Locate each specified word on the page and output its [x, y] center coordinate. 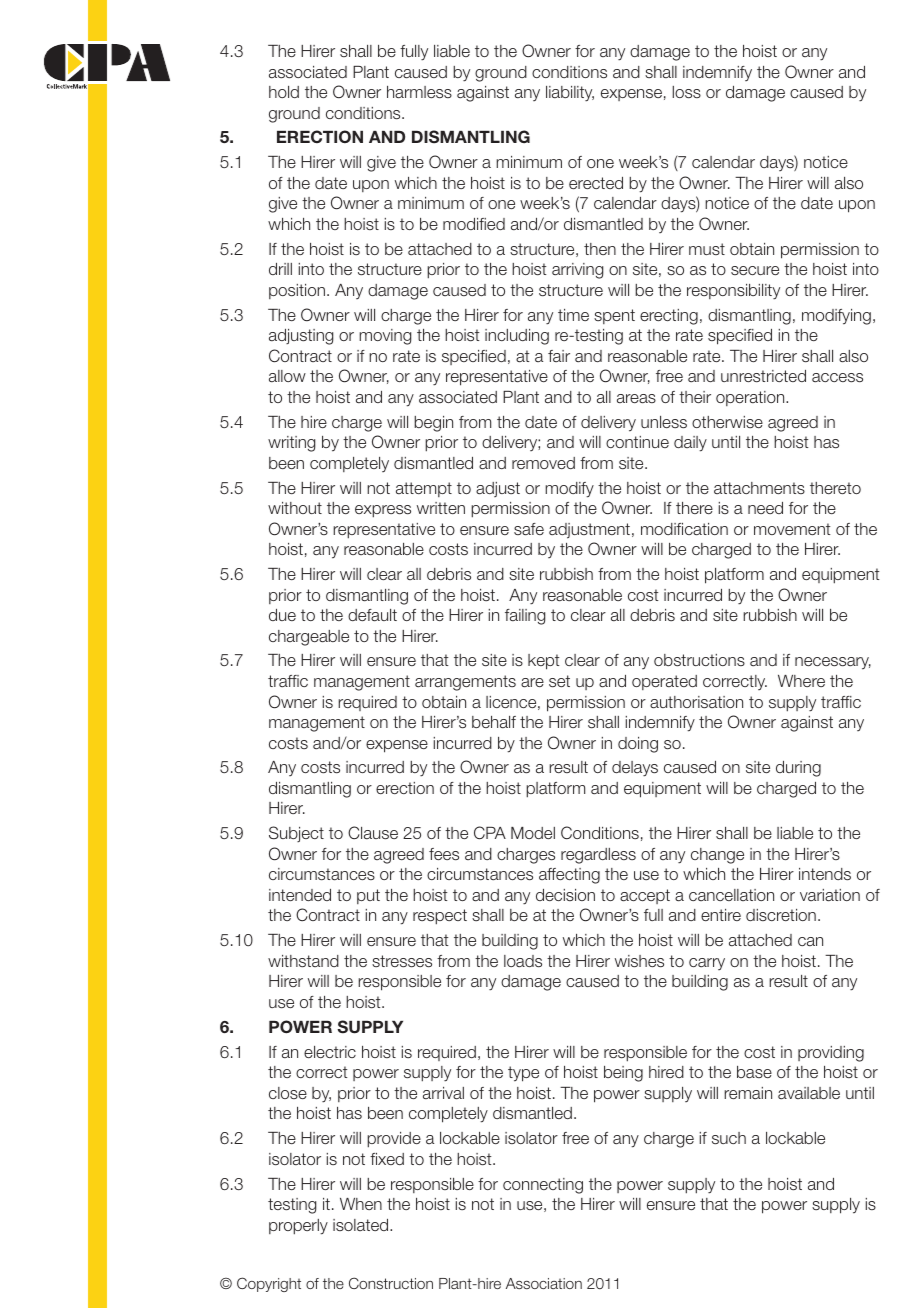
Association [544, 1283]
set [559, 681]
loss [687, 92]
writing [291, 444]
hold [284, 92]
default [372, 615]
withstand [303, 961]
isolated [362, 1225]
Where [801, 681]
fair [559, 356]
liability [570, 94]
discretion [781, 915]
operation [751, 398]
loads [523, 961]
